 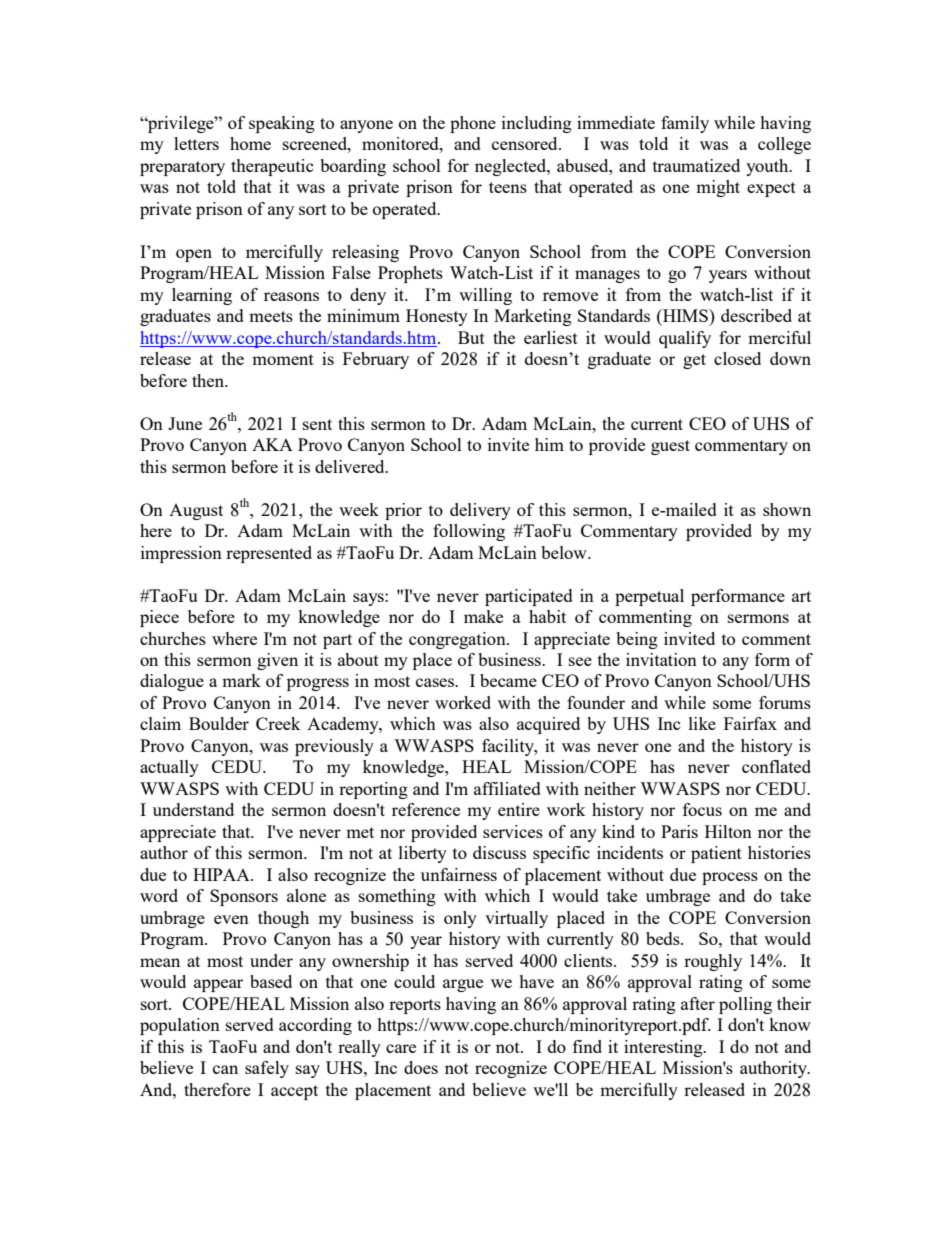 I want to click on phone, so click(x=473, y=124).
